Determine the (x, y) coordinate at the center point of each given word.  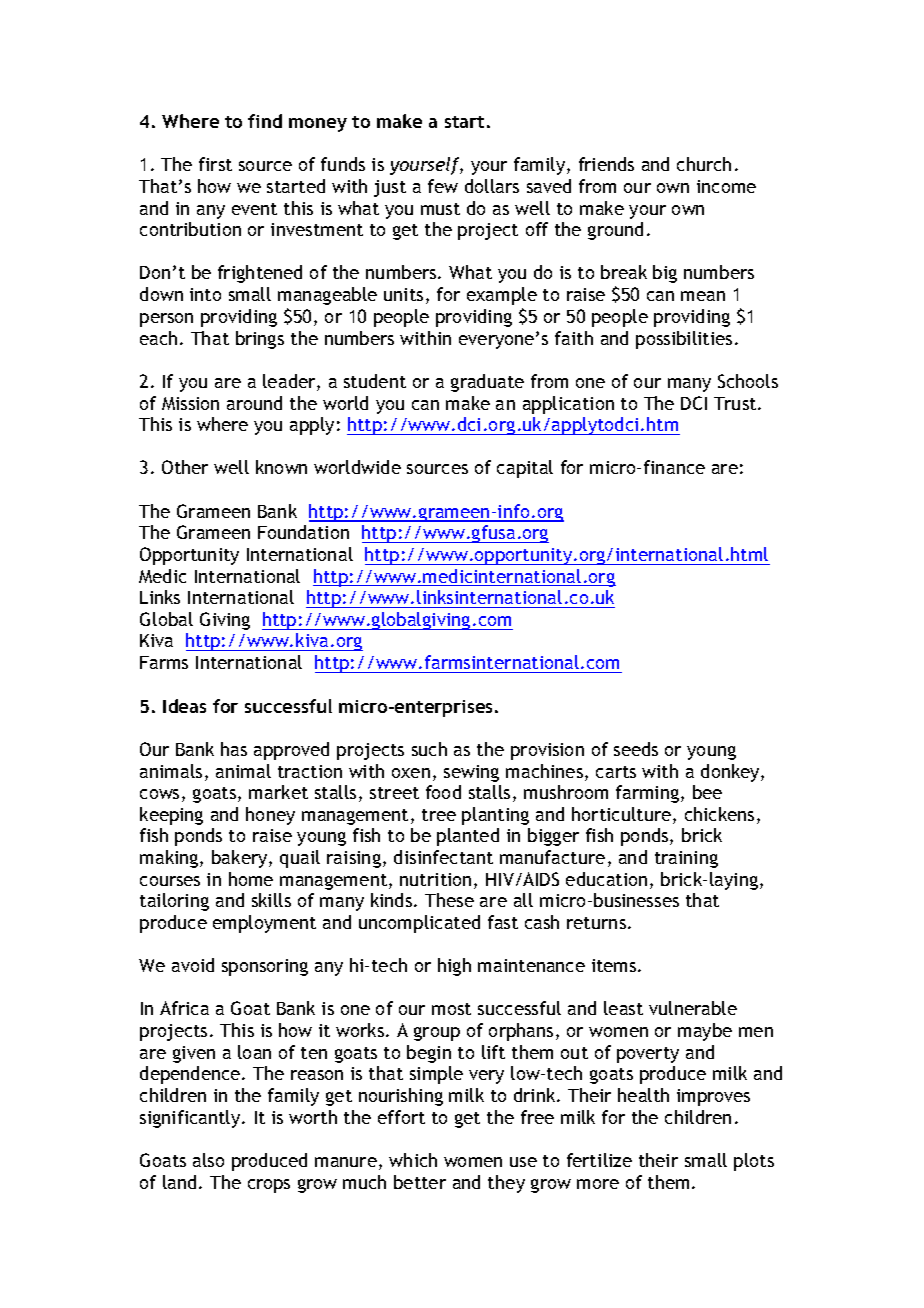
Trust (736, 403)
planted (468, 837)
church (704, 164)
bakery (241, 859)
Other (185, 467)
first (215, 164)
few (443, 186)
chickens (719, 814)
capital (525, 469)
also (208, 1160)
